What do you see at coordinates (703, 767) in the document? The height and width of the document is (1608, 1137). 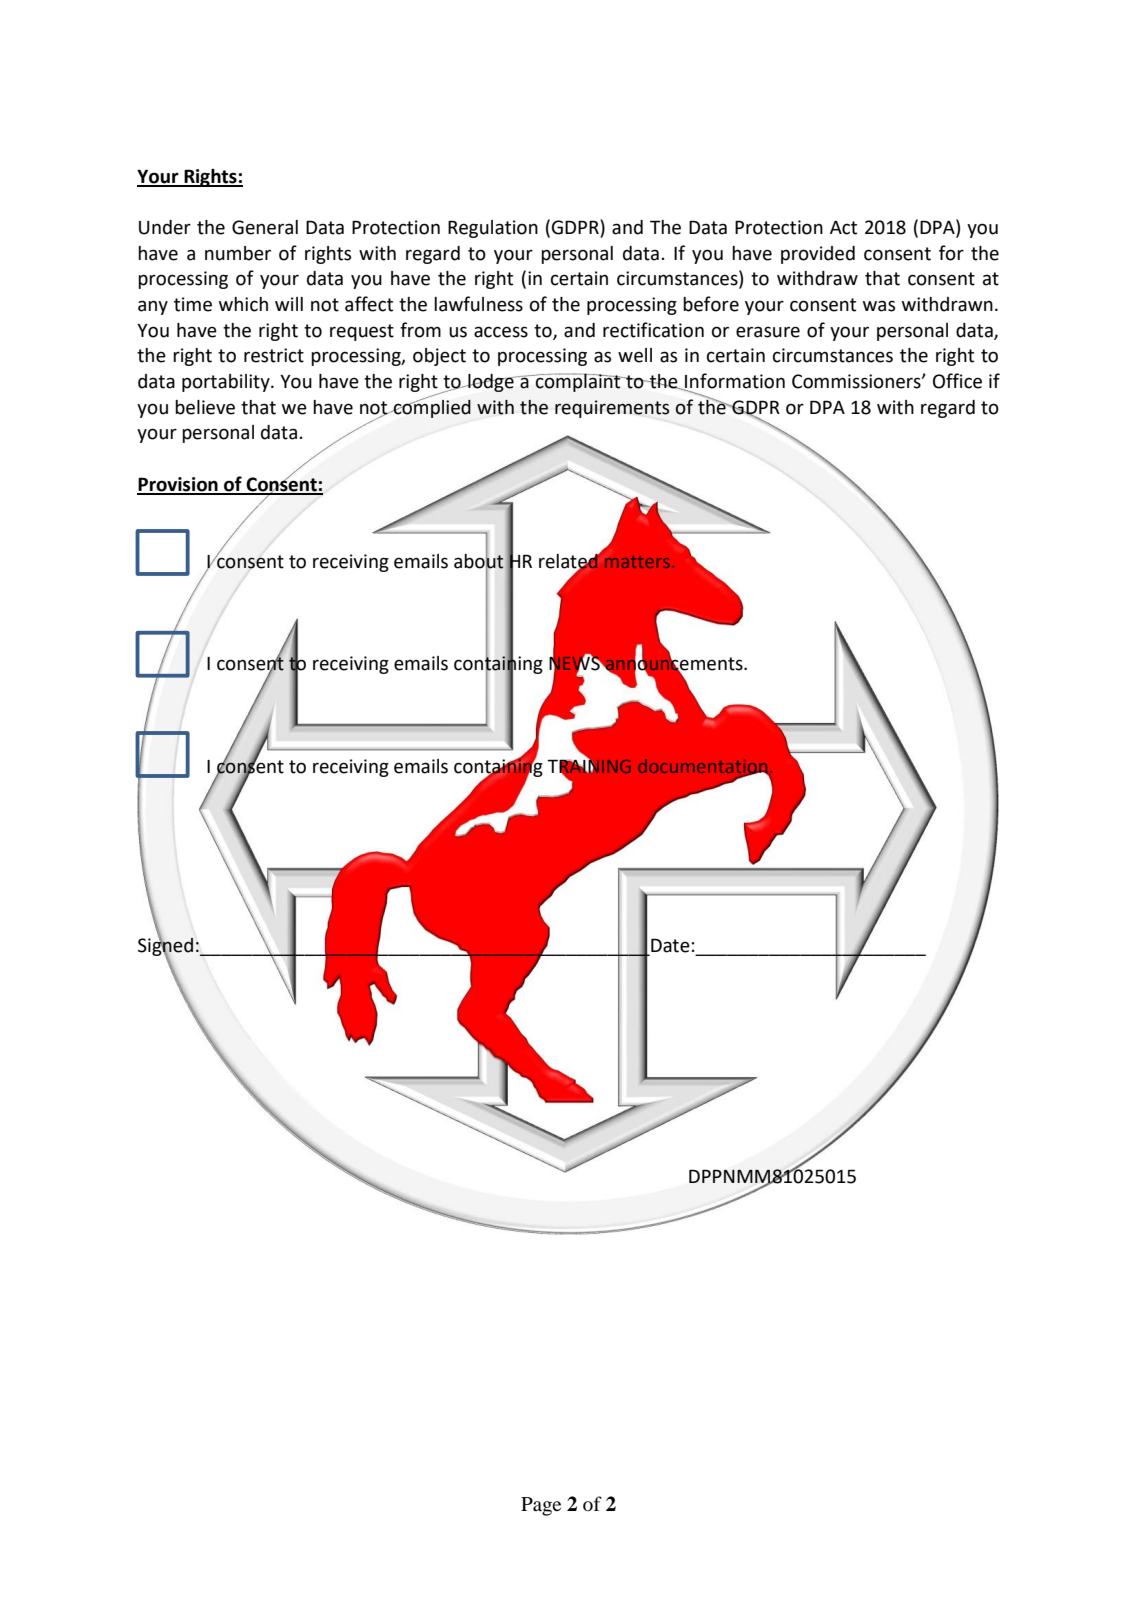 I see `documentation` at bounding box center [703, 767].
